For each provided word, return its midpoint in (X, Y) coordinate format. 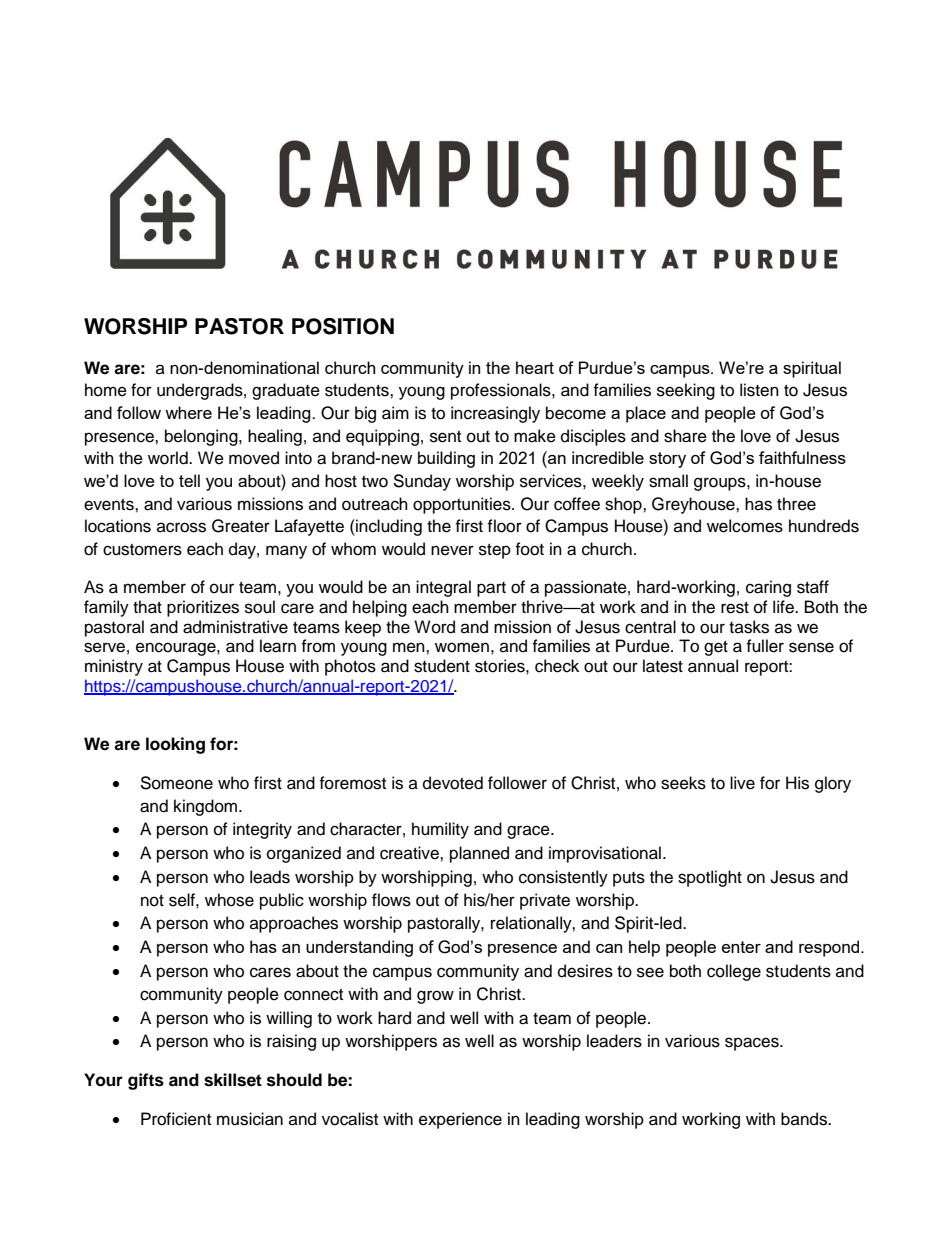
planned (479, 854)
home (106, 390)
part (491, 589)
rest (735, 608)
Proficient (176, 1119)
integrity (262, 830)
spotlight (710, 878)
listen (759, 390)
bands (805, 1119)
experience (460, 1120)
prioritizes (203, 608)
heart (535, 367)
